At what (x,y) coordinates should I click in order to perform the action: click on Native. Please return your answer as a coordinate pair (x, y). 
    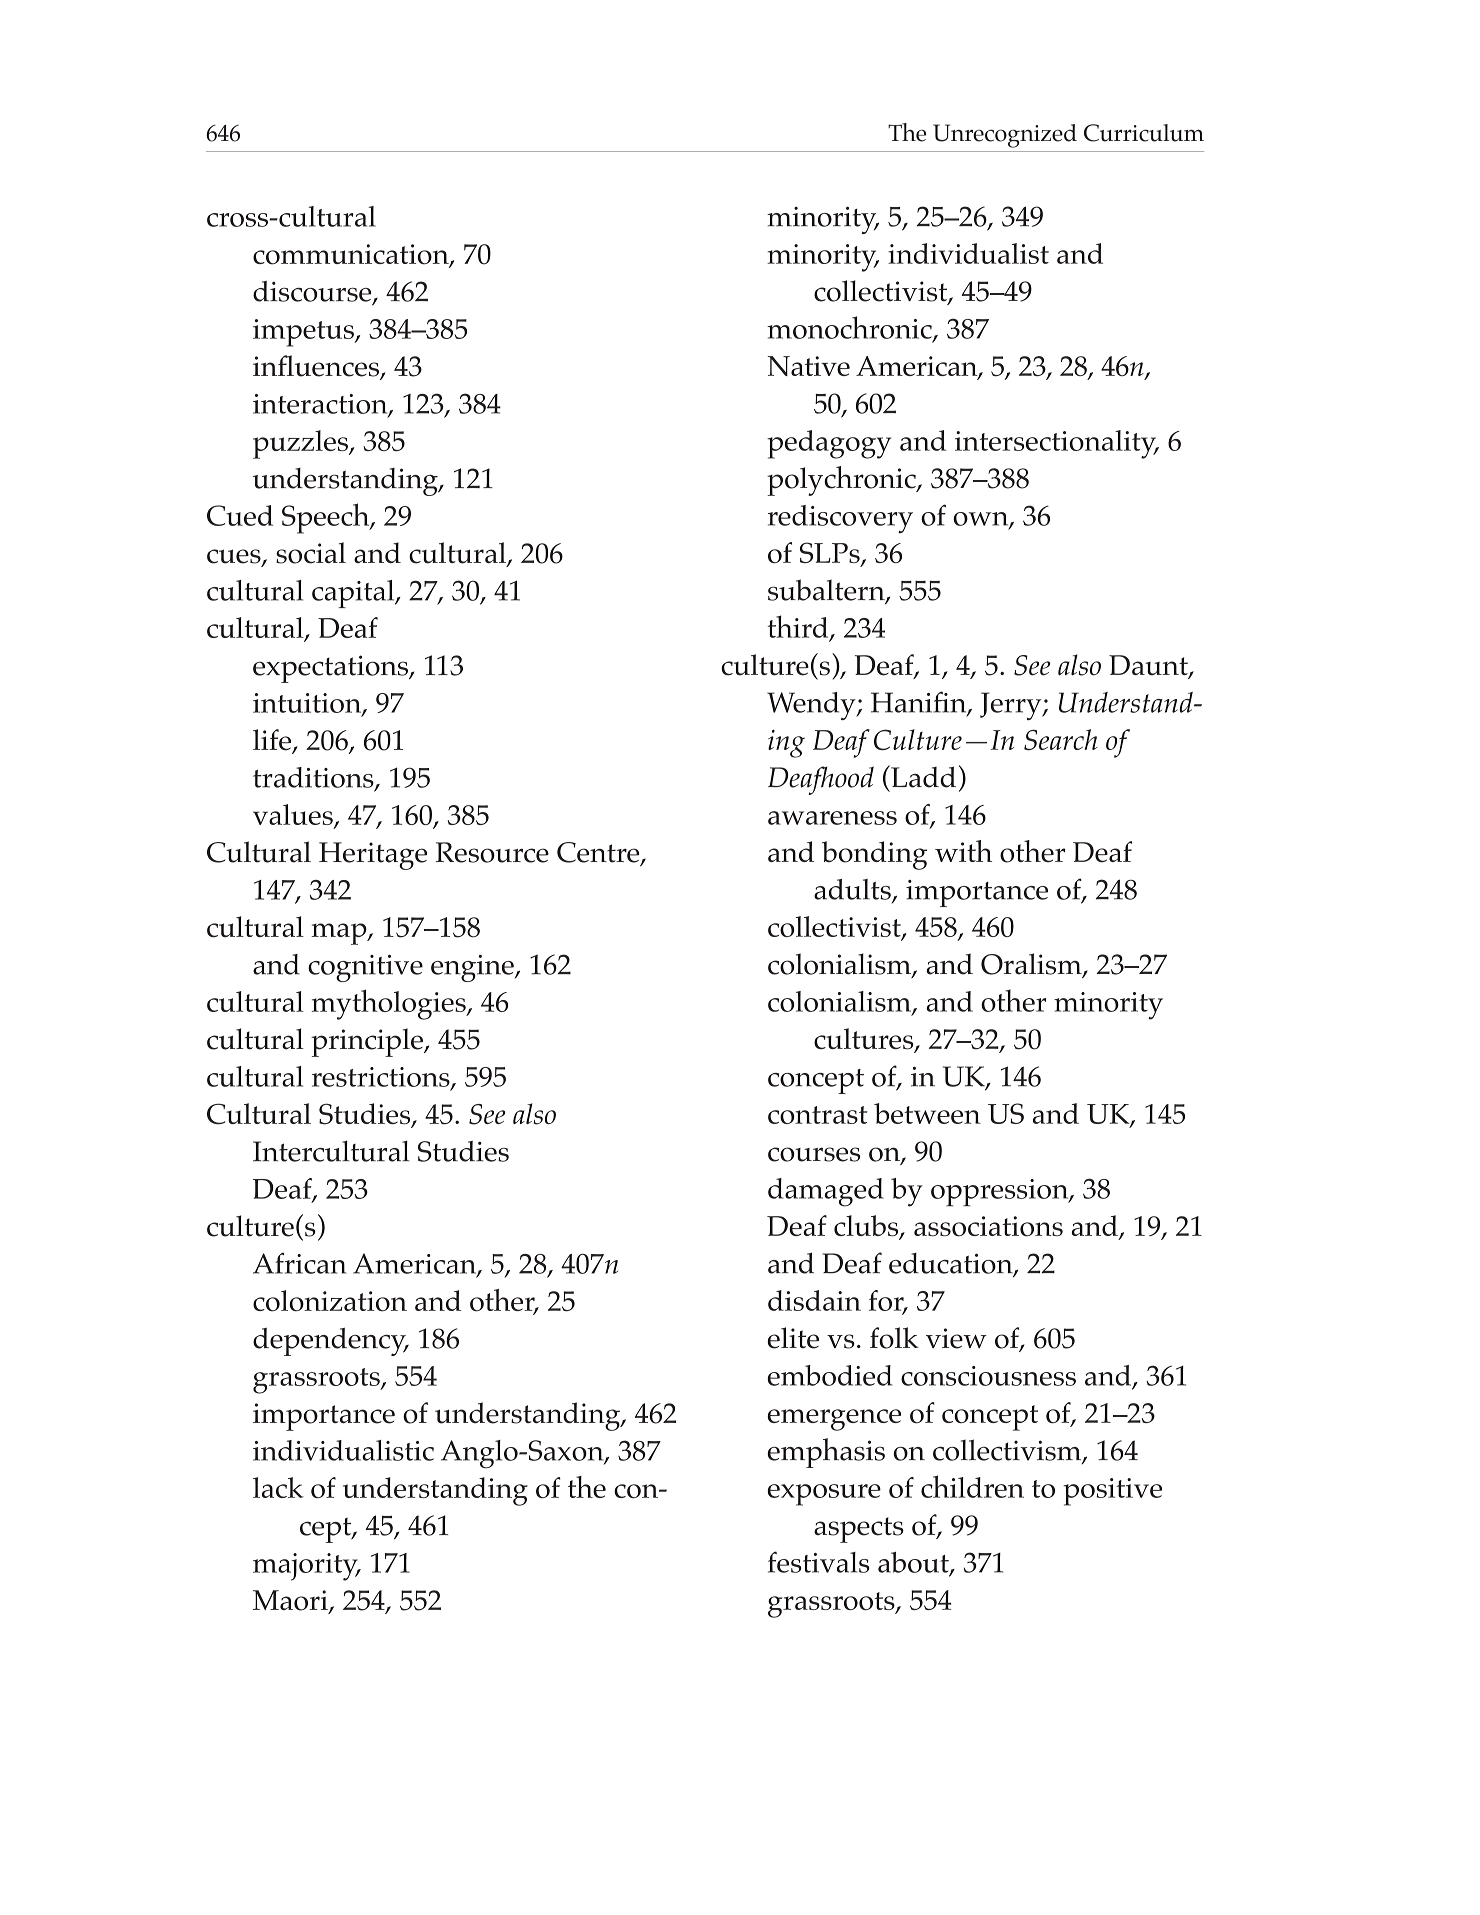
    Looking at the image, I should click on (808, 366).
